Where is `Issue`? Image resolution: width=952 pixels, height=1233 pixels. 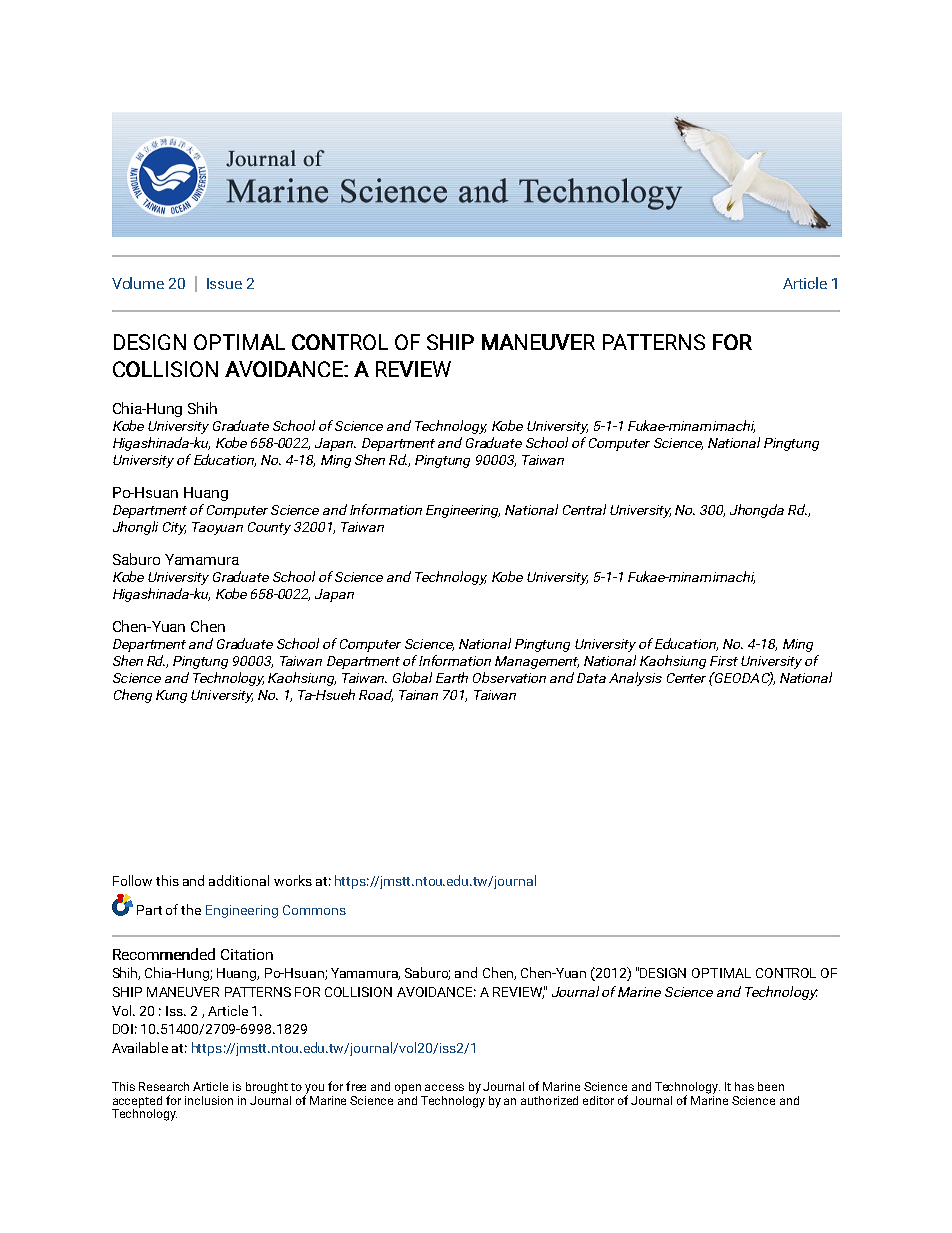
Issue is located at coordinates (224, 283).
